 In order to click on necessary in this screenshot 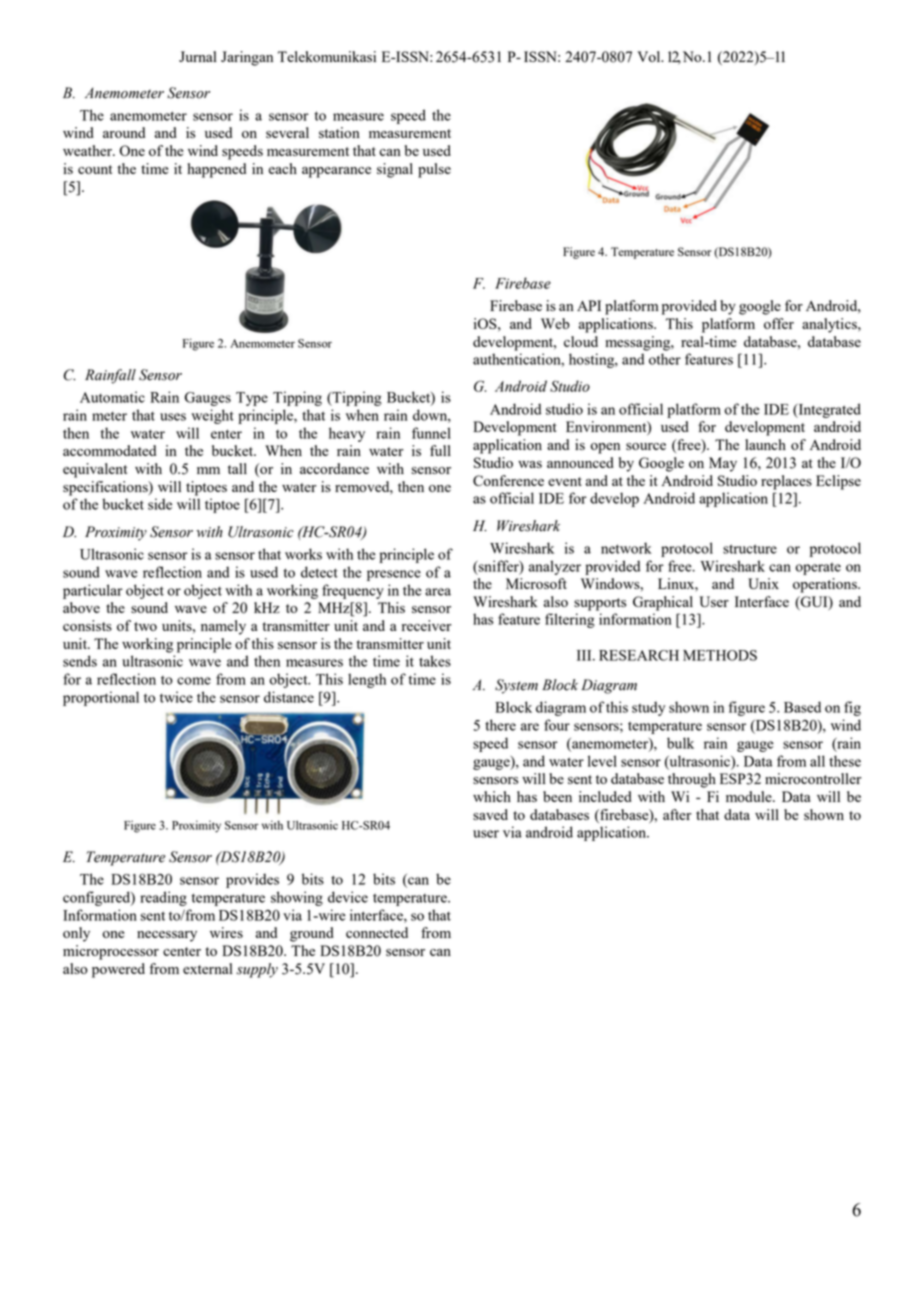, I will do `click(167, 936)`.
